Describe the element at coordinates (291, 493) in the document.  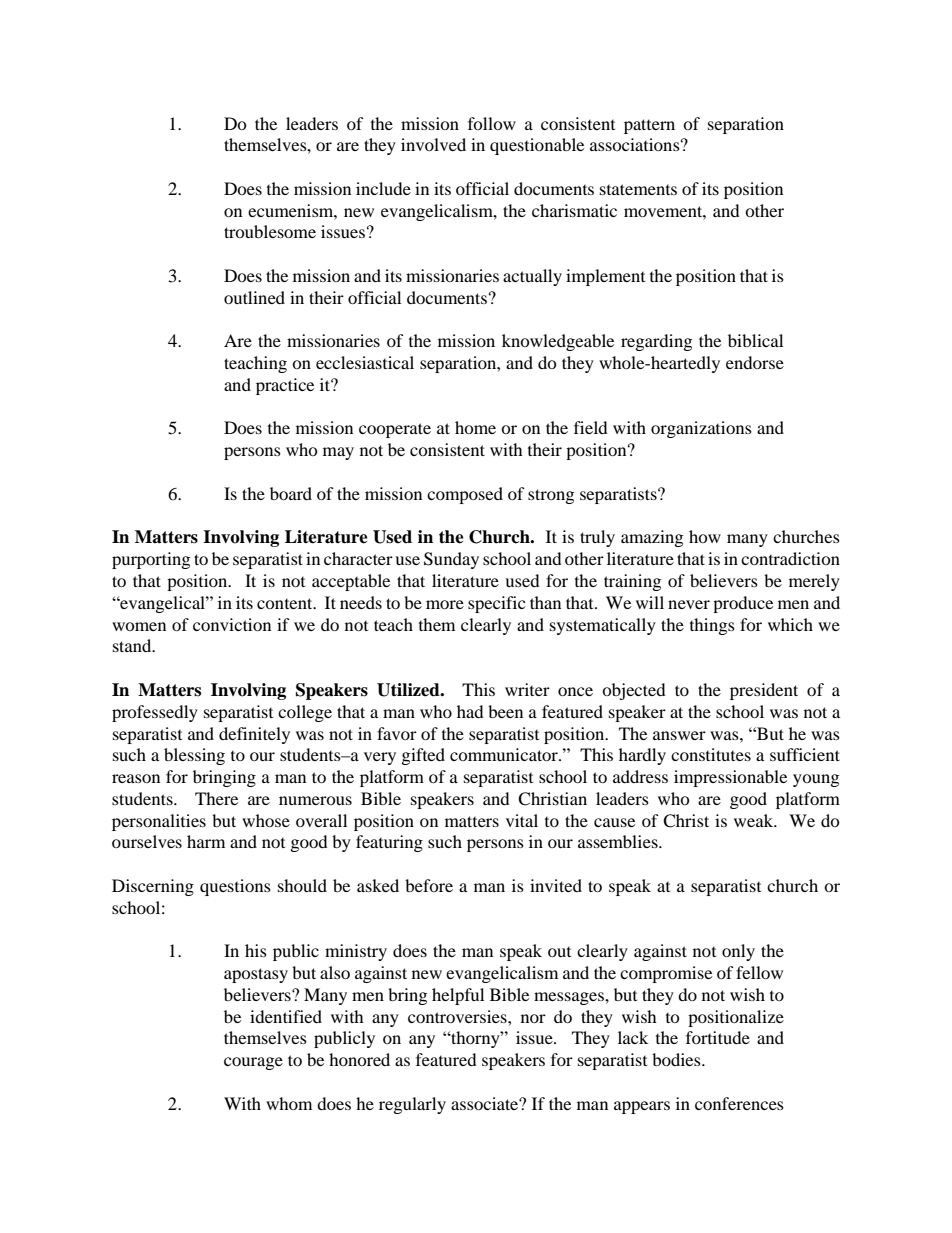
I see `board` at that location.
